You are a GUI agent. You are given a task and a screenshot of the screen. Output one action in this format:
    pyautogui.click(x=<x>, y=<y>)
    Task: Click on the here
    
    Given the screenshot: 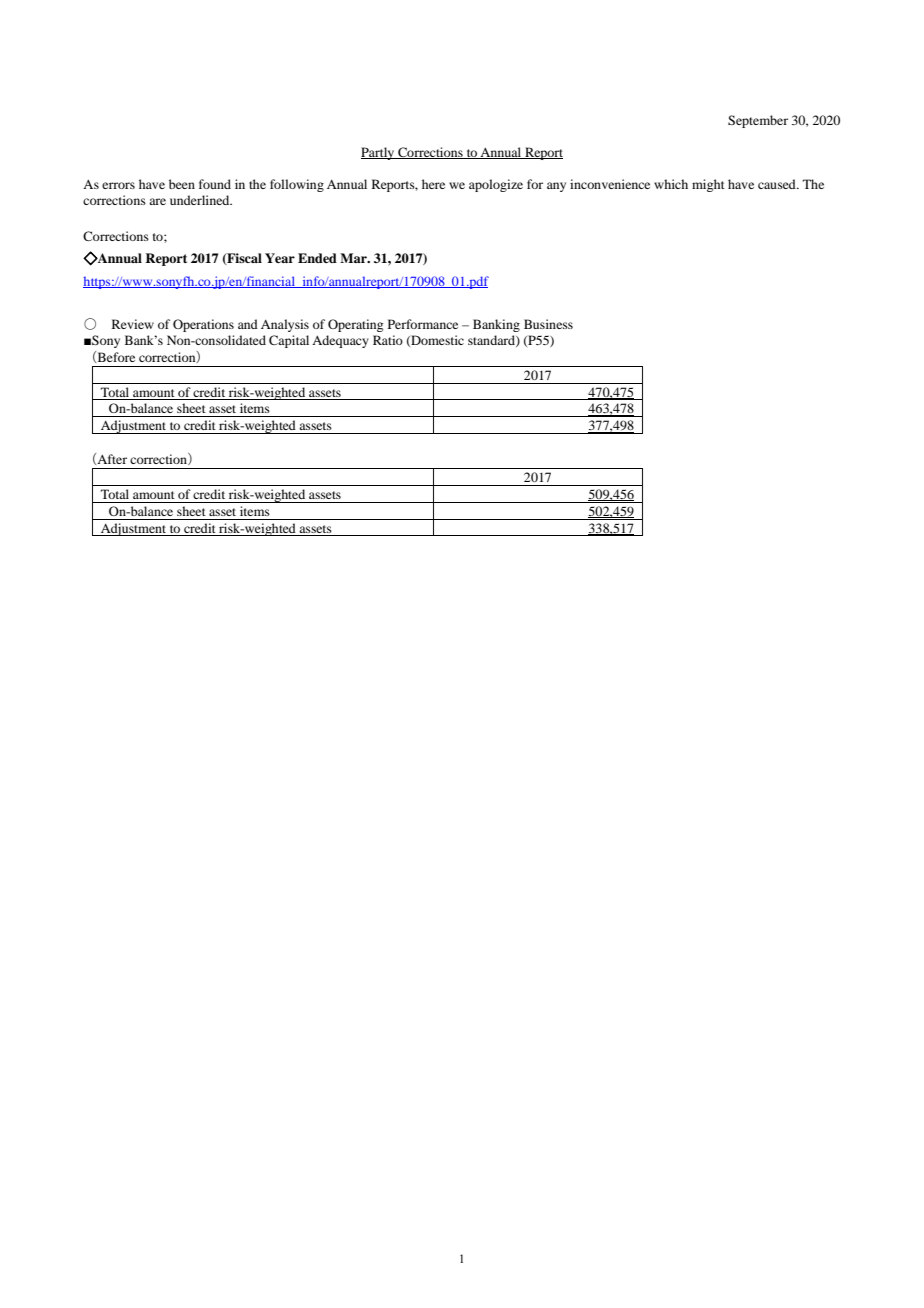 What is the action you would take?
    pyautogui.click(x=433, y=184)
